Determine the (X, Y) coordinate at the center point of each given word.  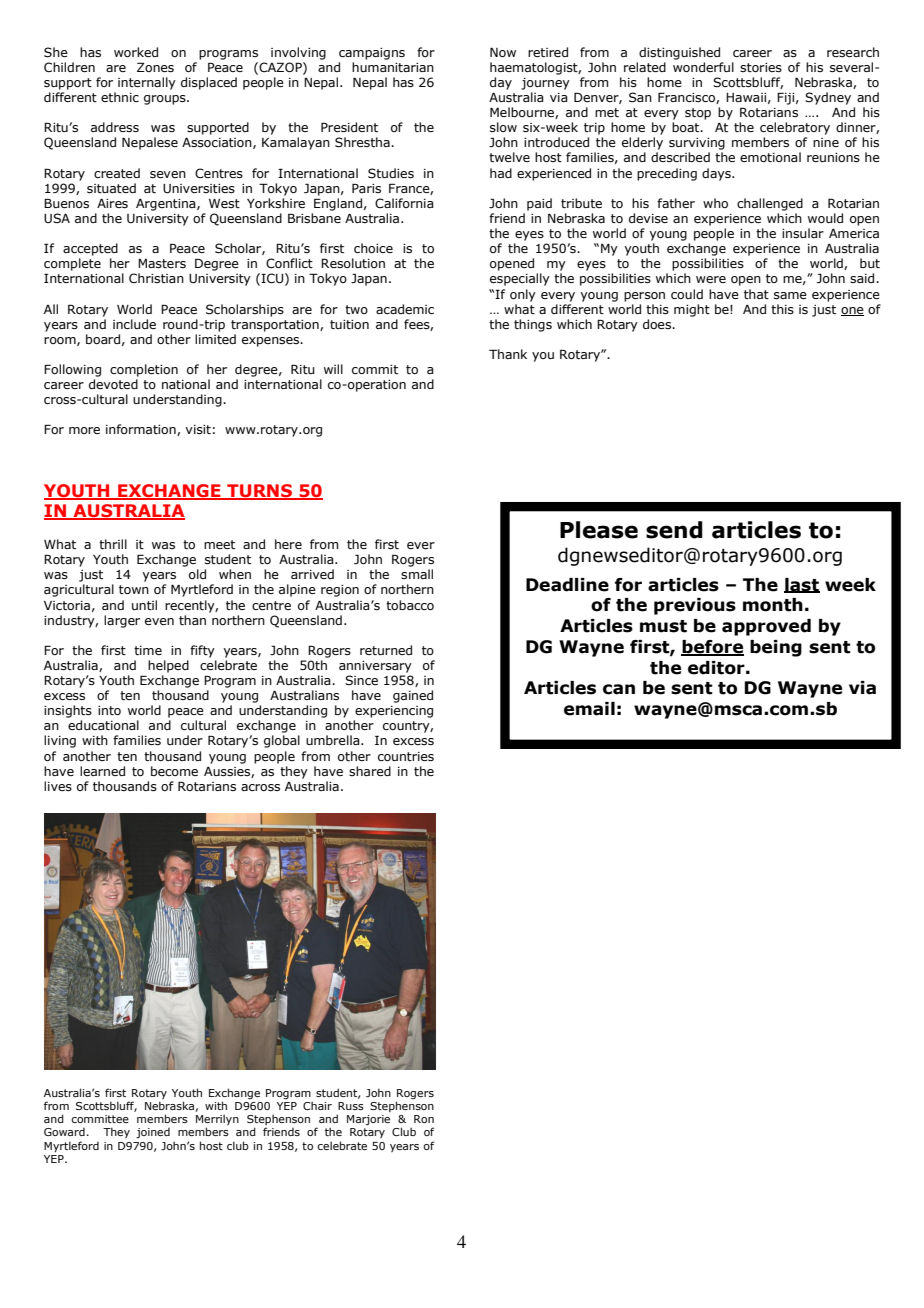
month (773, 605)
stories (761, 67)
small (417, 574)
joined (153, 1133)
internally (147, 83)
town (134, 589)
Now (503, 52)
